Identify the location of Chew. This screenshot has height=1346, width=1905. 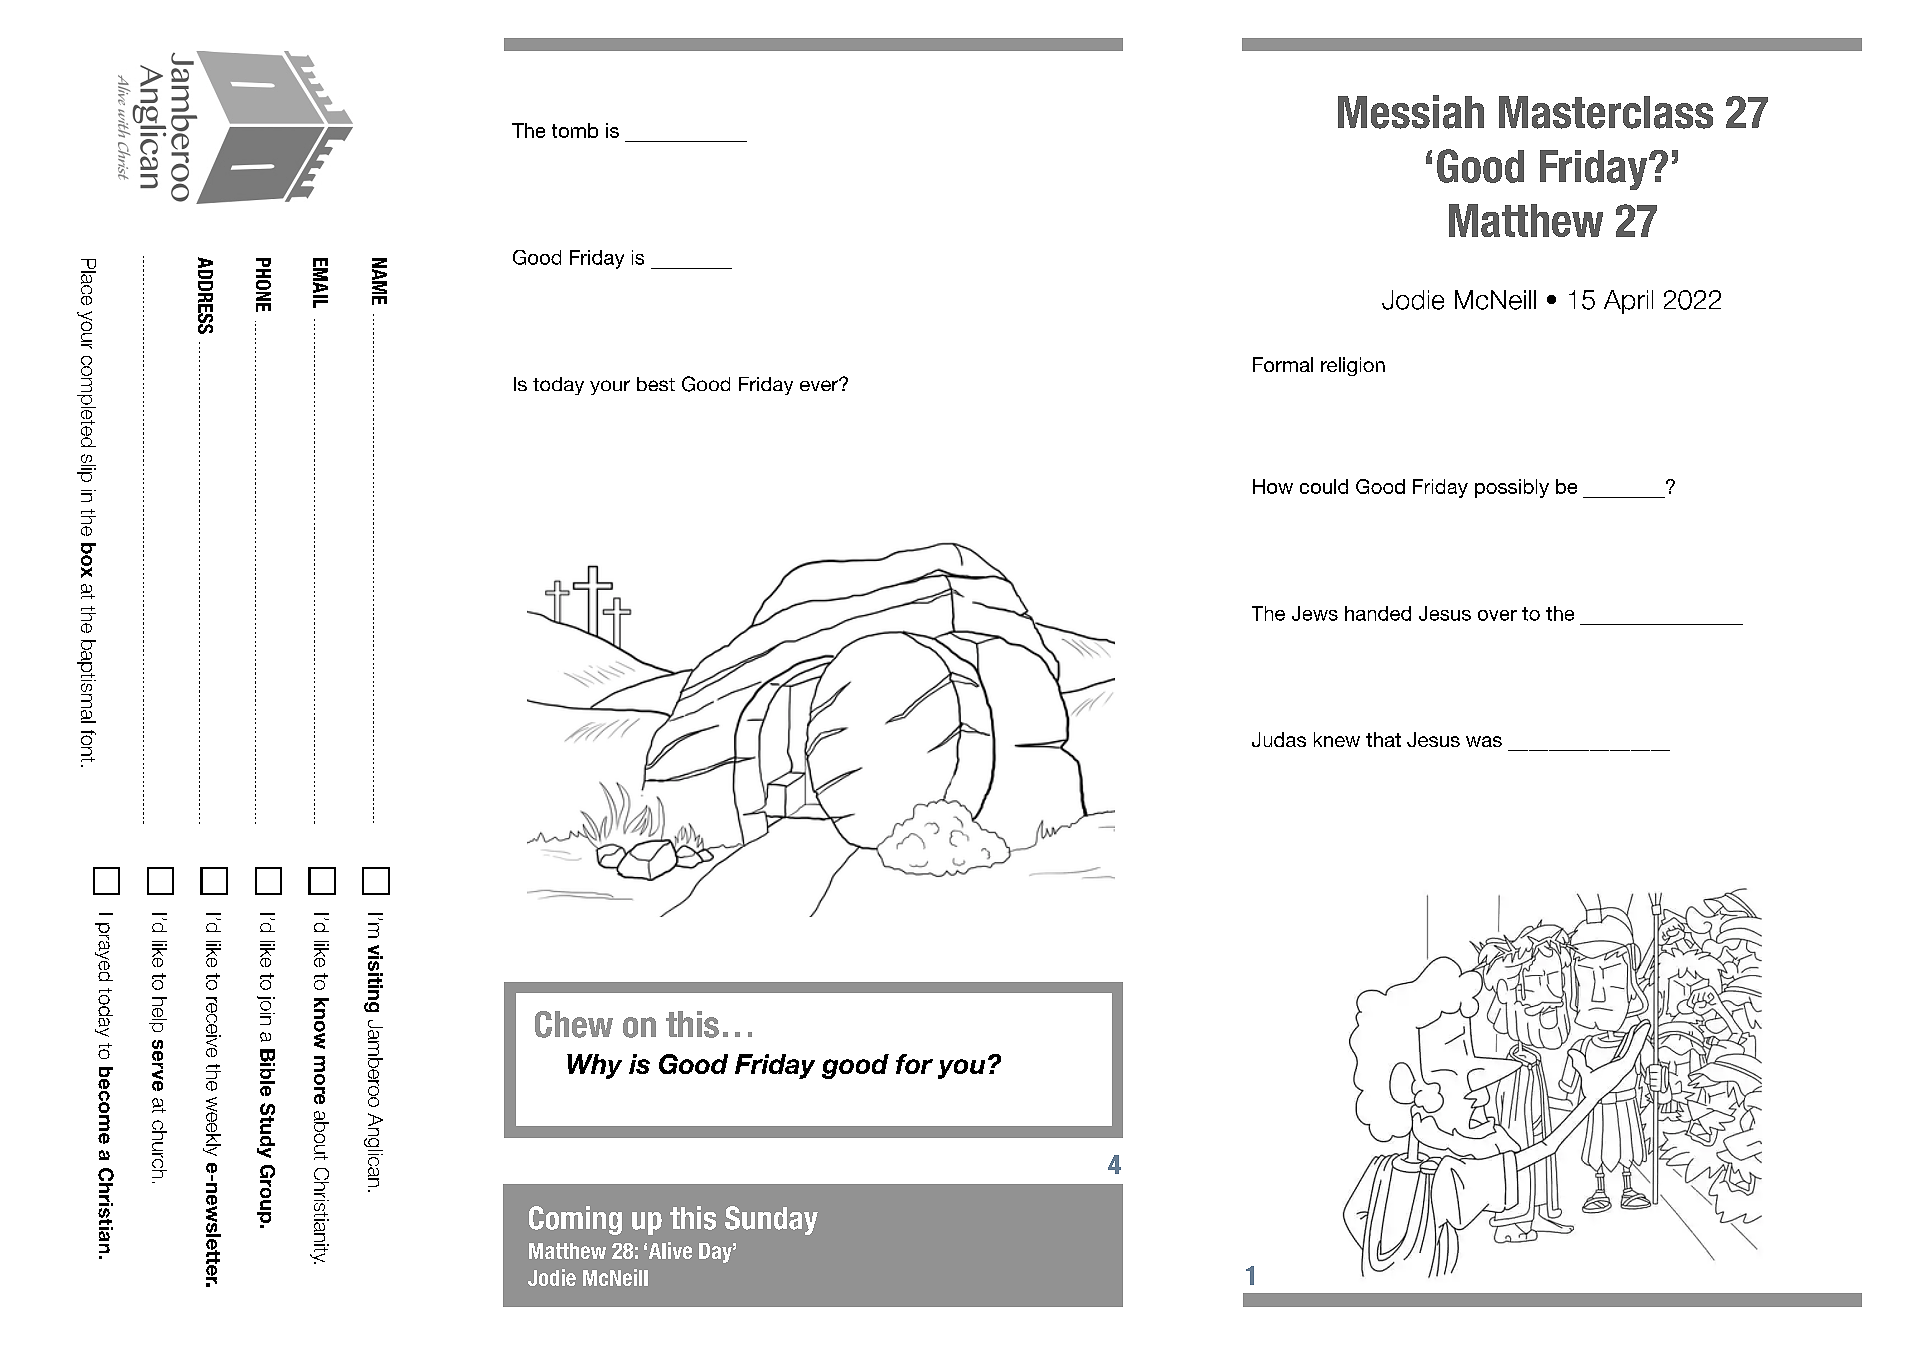
(574, 1024).
